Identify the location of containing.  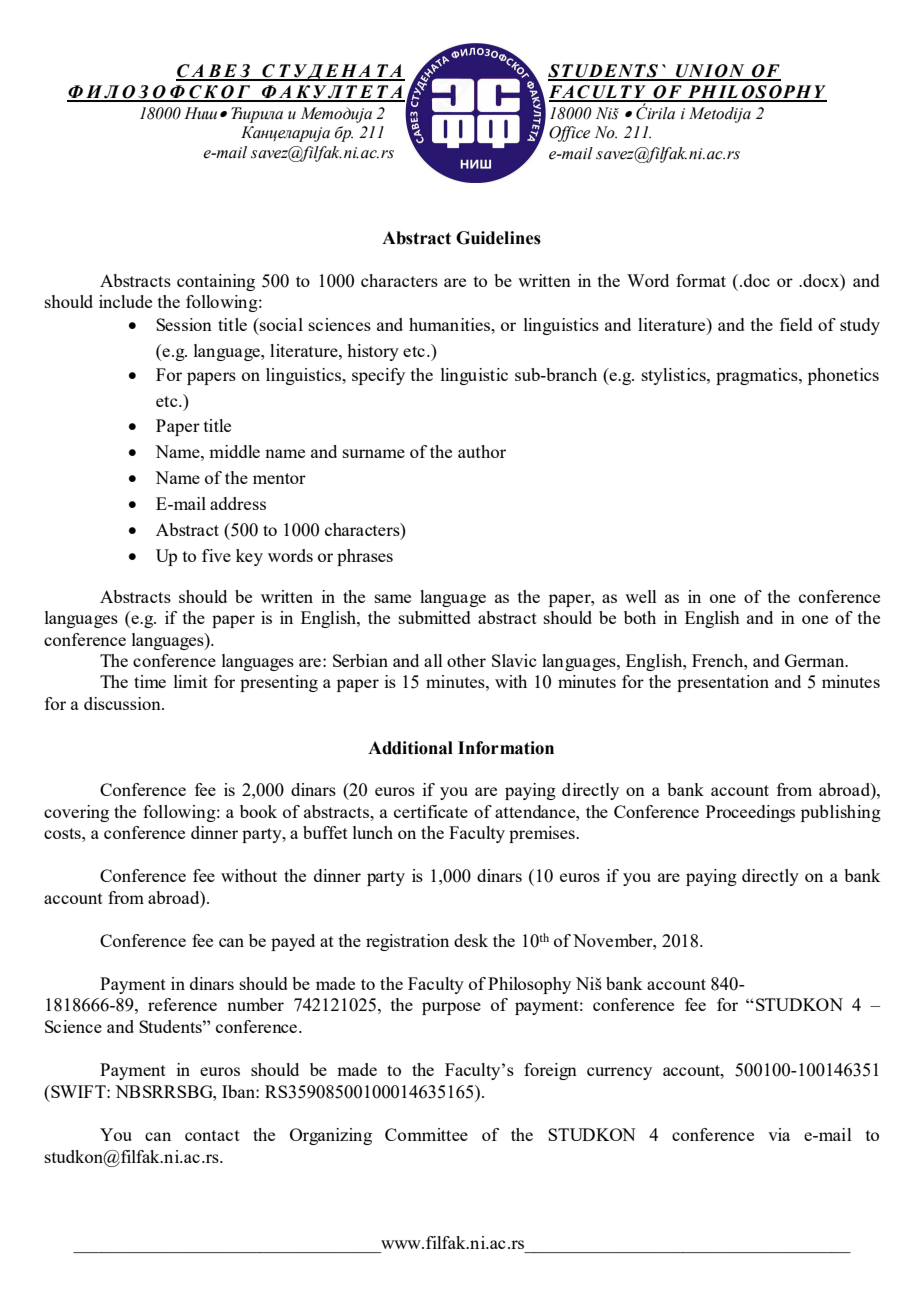
(216, 282).
